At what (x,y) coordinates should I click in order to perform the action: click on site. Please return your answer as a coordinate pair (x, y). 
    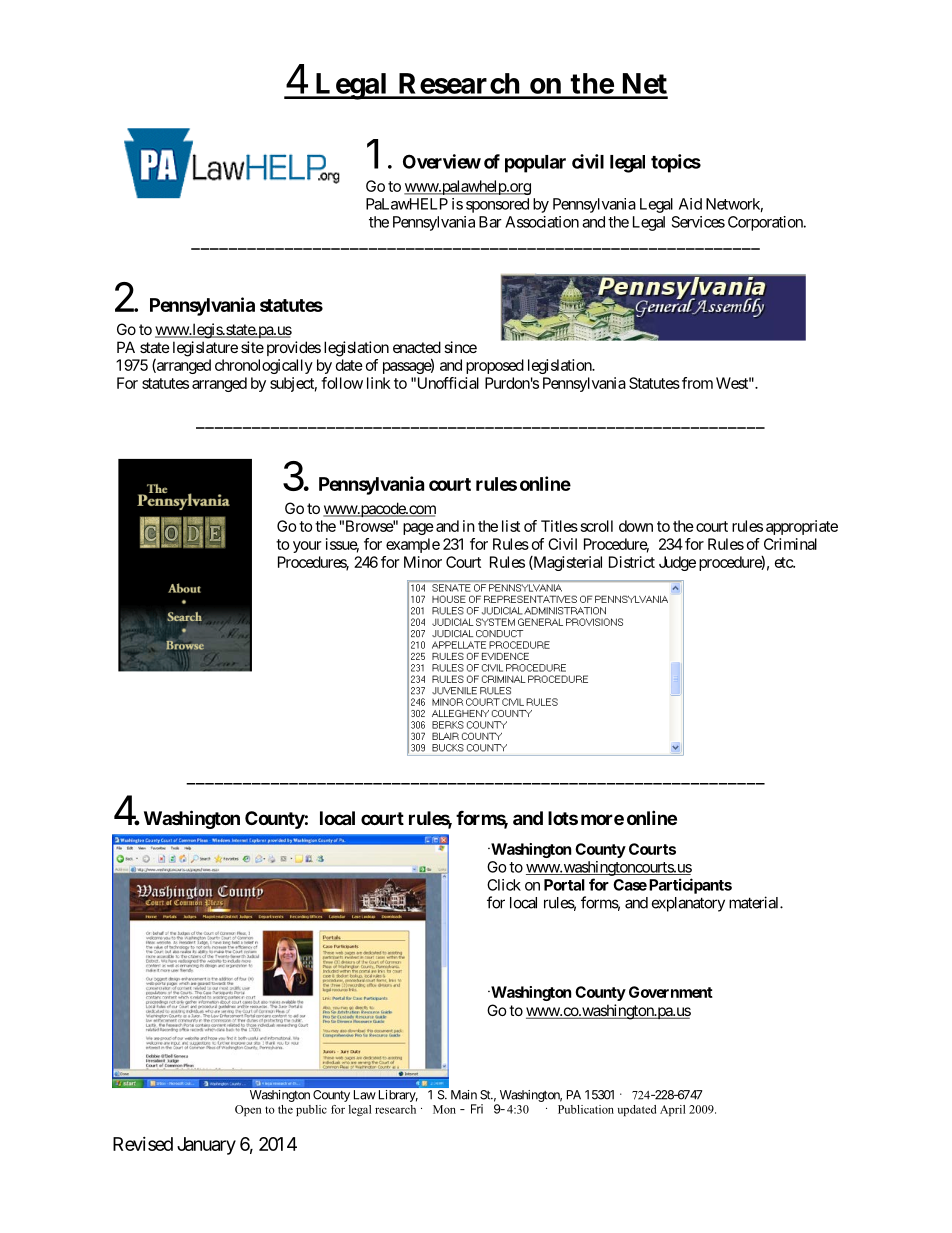
    Looking at the image, I should click on (252, 347).
